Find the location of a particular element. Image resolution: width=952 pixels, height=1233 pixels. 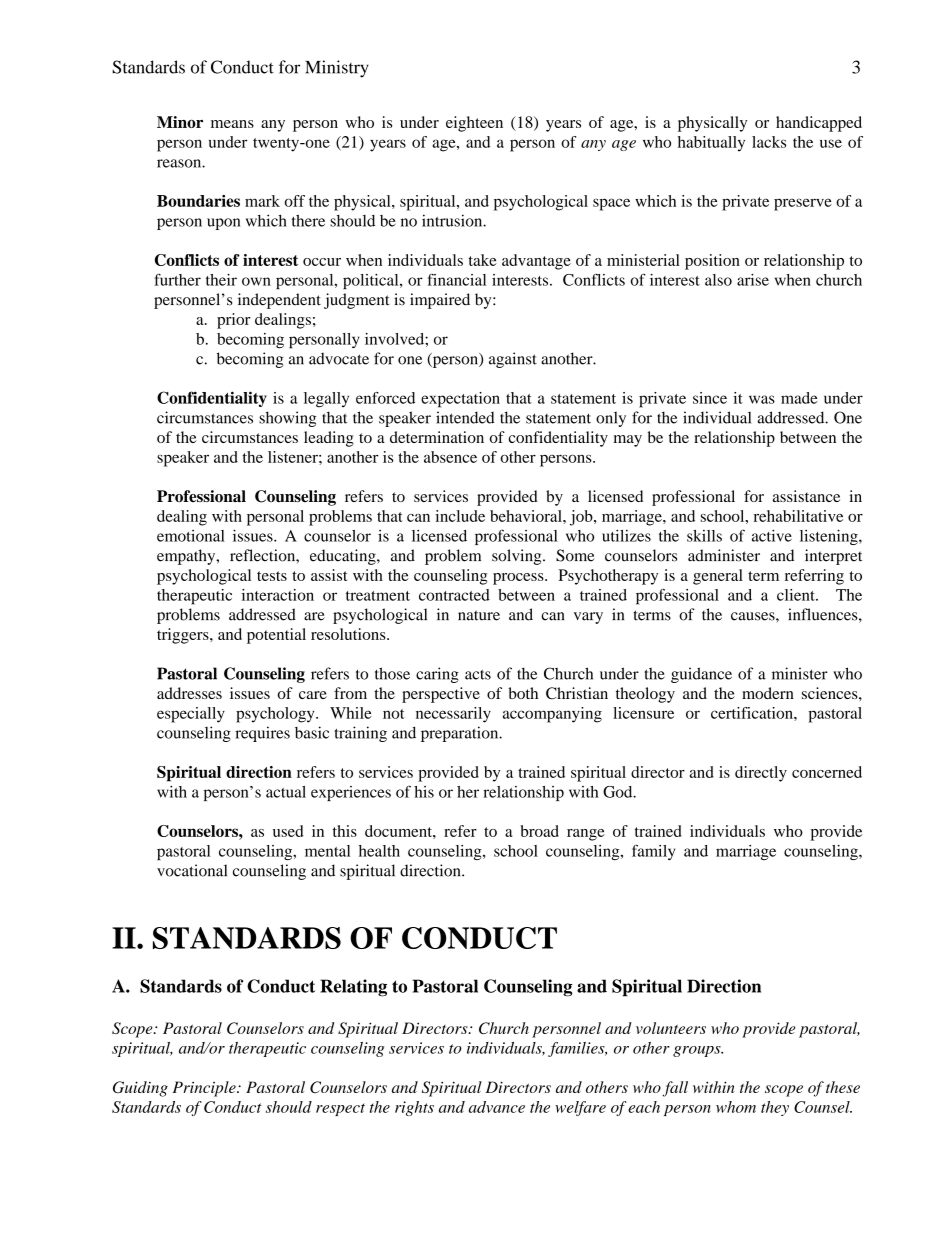

they is located at coordinates (775, 1108).
